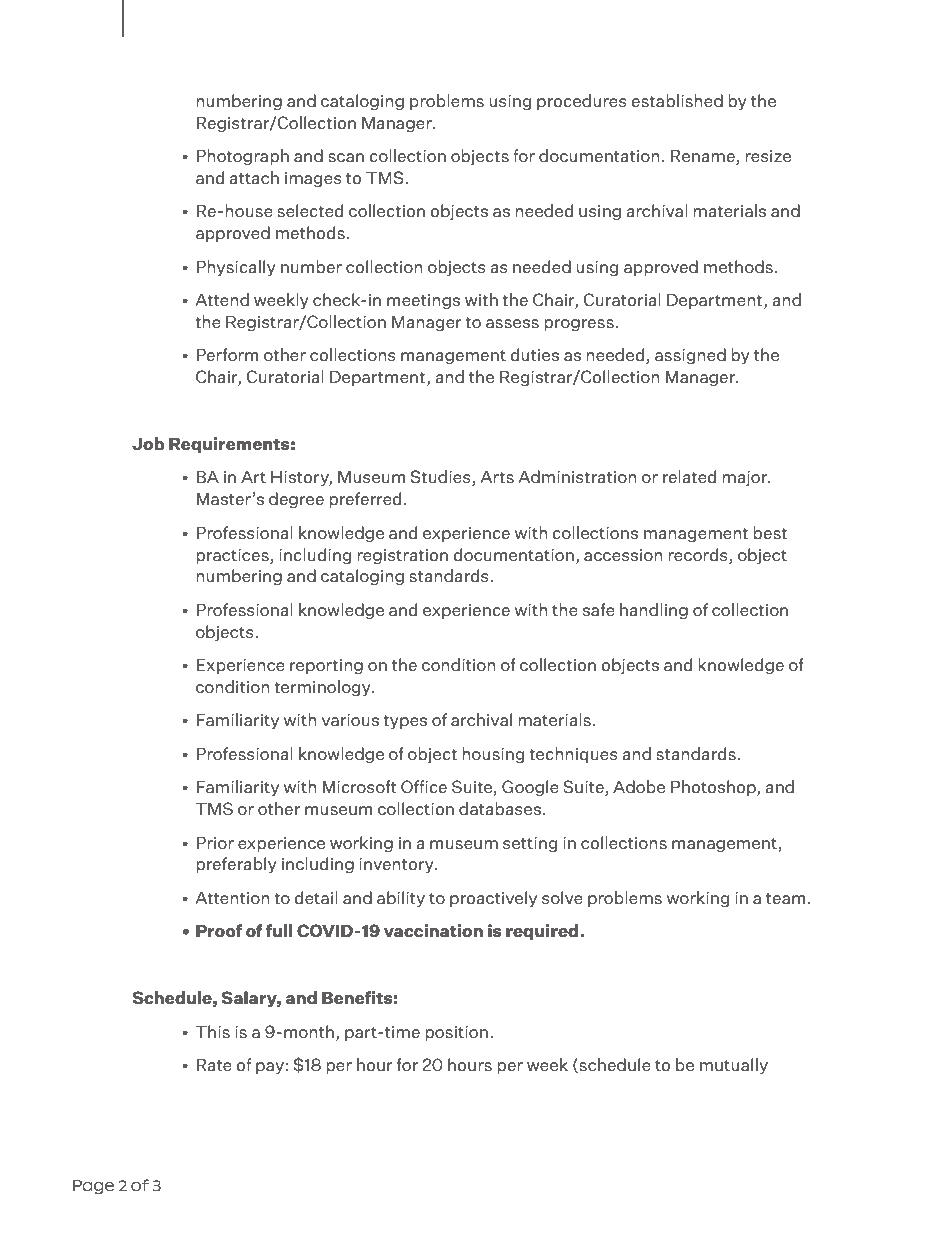 This page has width=952, height=1233. Describe the element at coordinates (93, 1187) in the page. I see `Page` at that location.
